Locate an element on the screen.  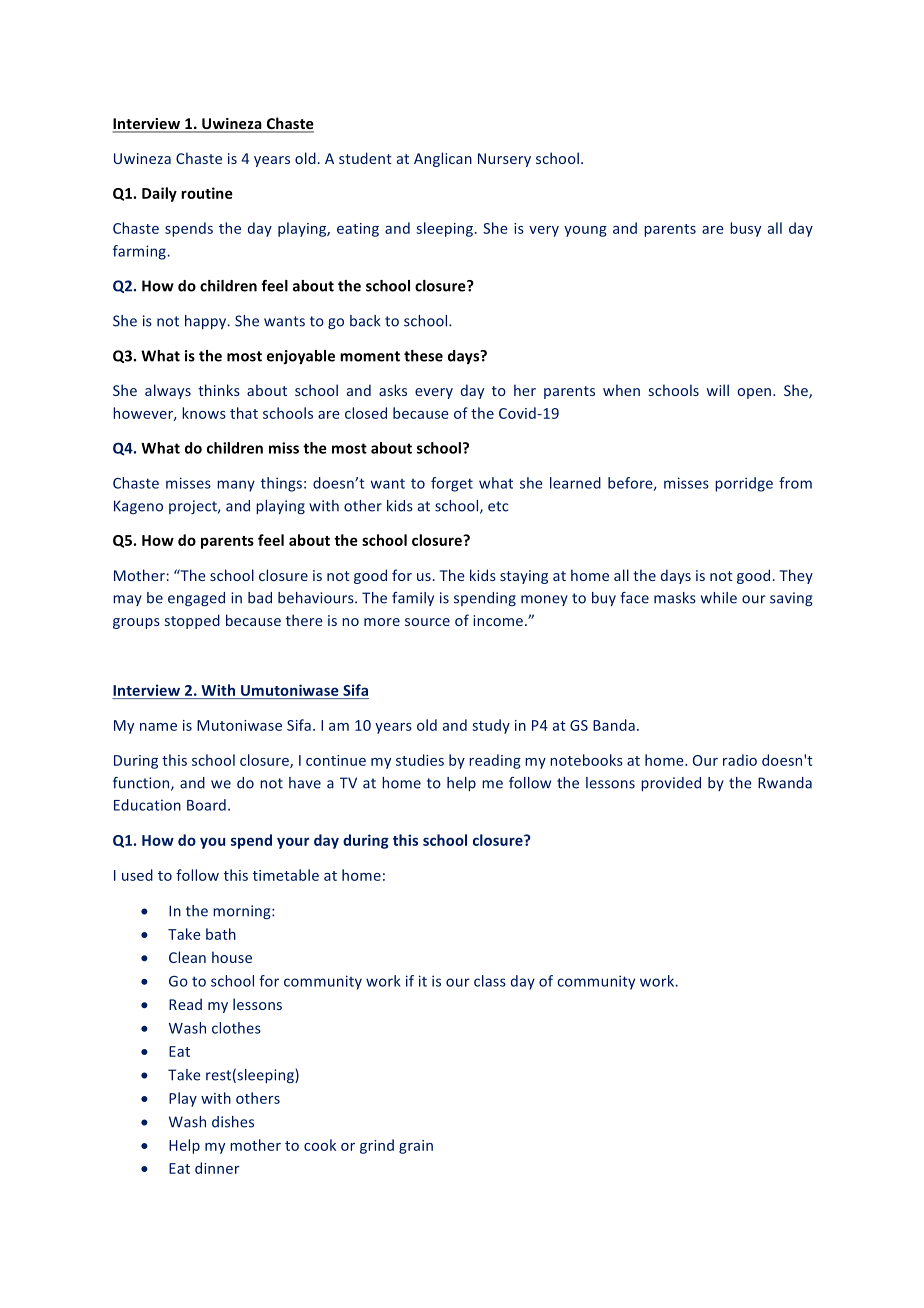
dishes is located at coordinates (233, 1122).
